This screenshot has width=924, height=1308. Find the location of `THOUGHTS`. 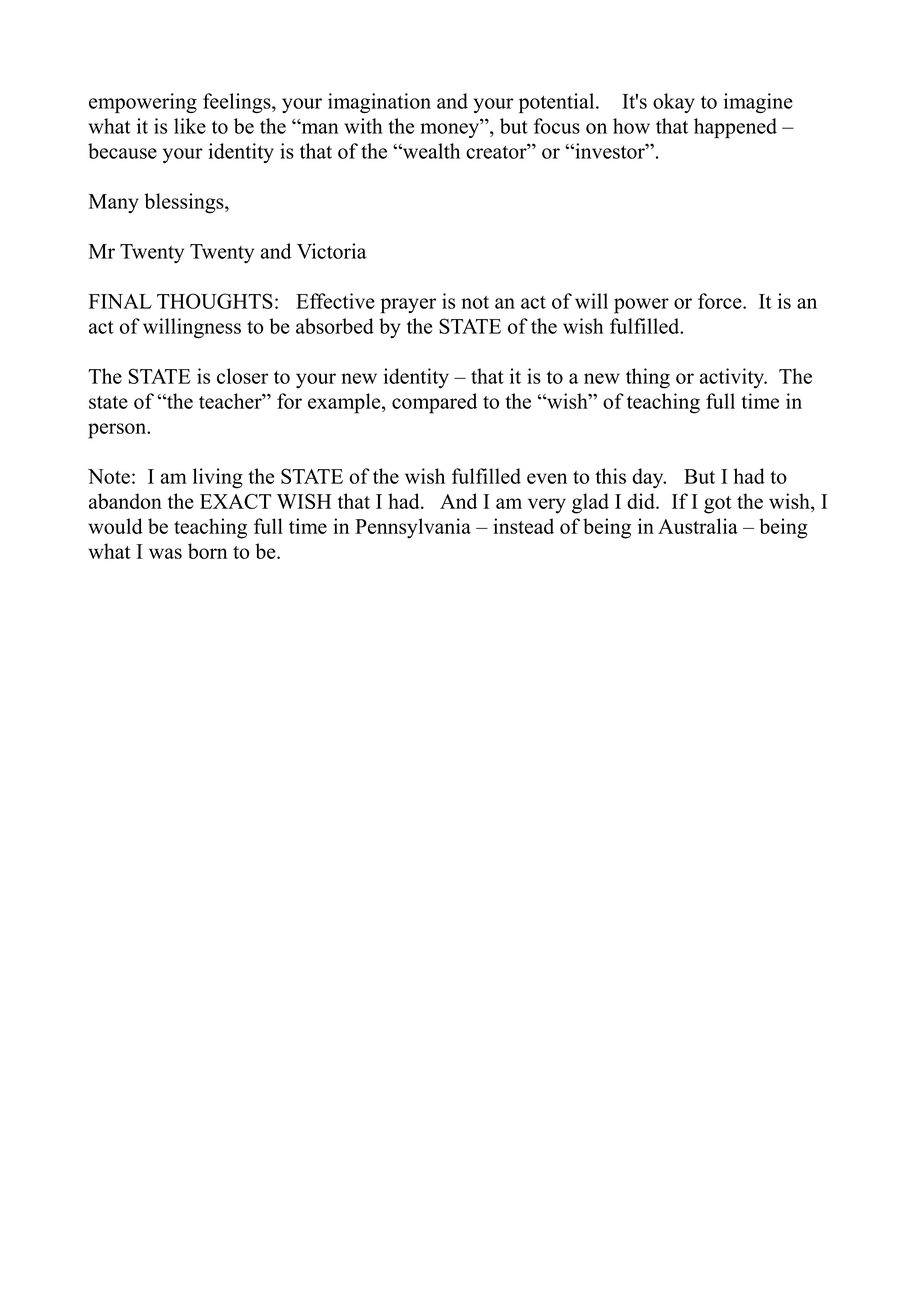

THOUGHTS is located at coordinates (215, 301).
